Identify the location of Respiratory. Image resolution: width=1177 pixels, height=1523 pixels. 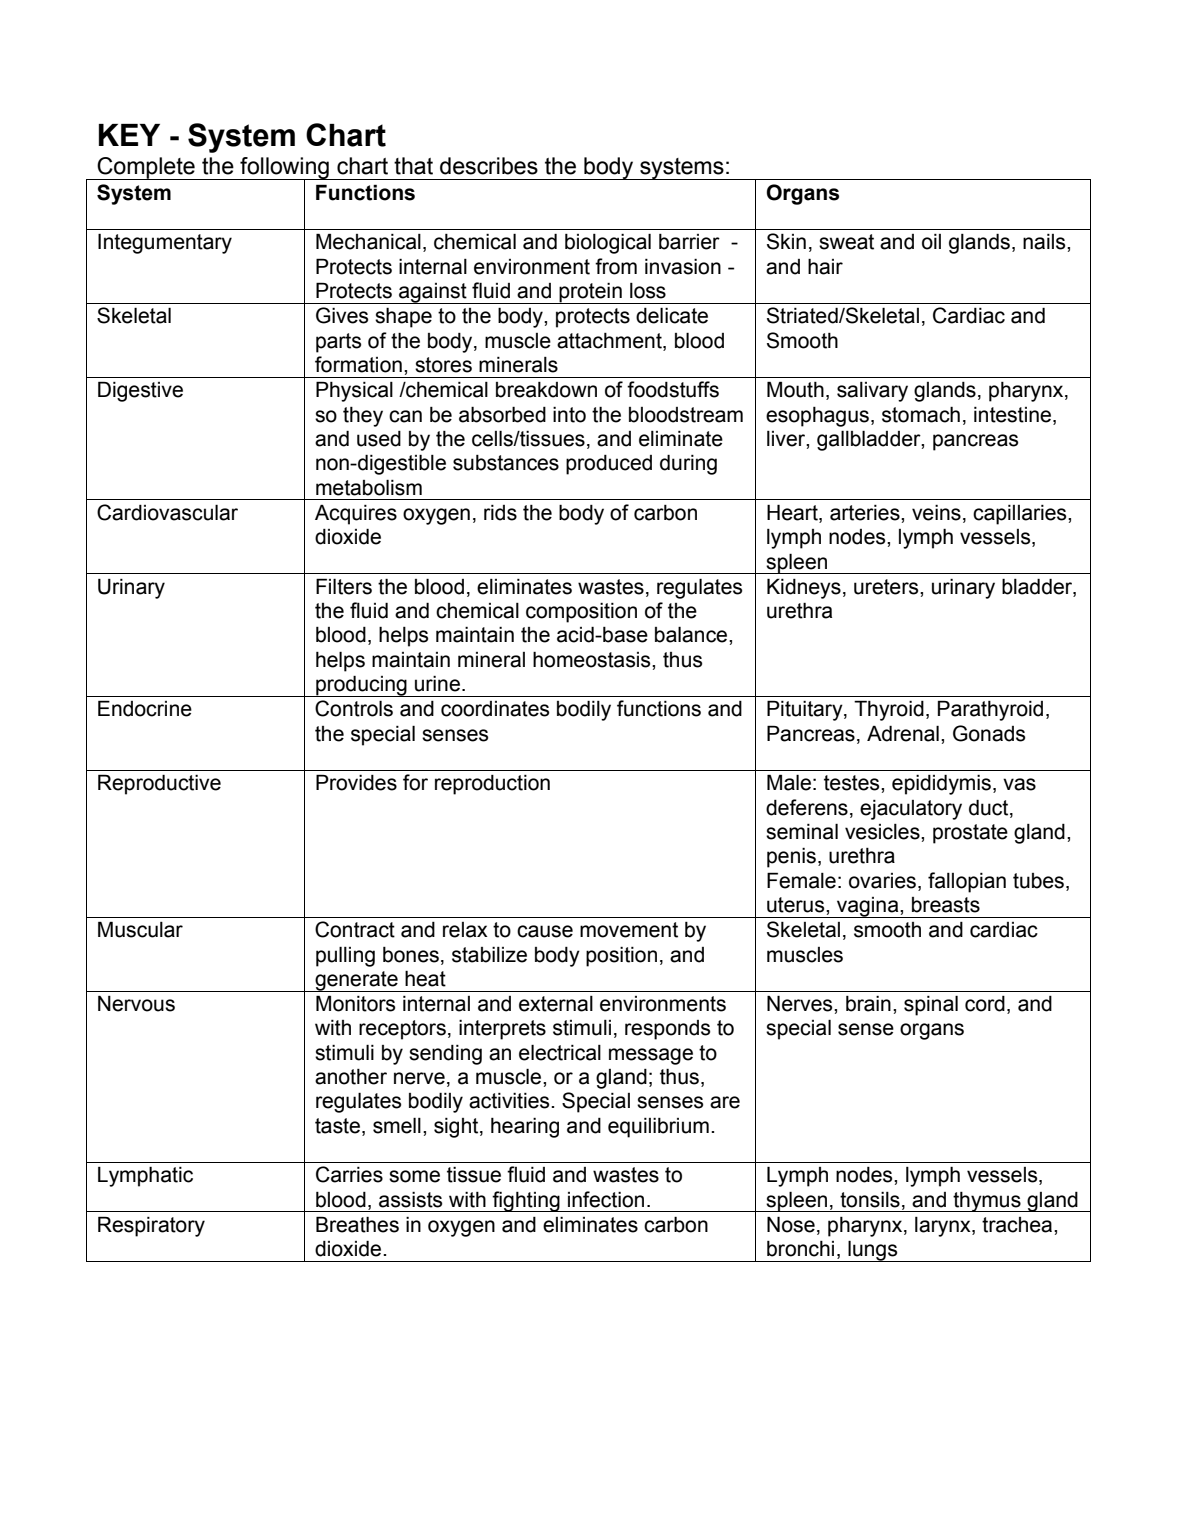
(151, 1226).
